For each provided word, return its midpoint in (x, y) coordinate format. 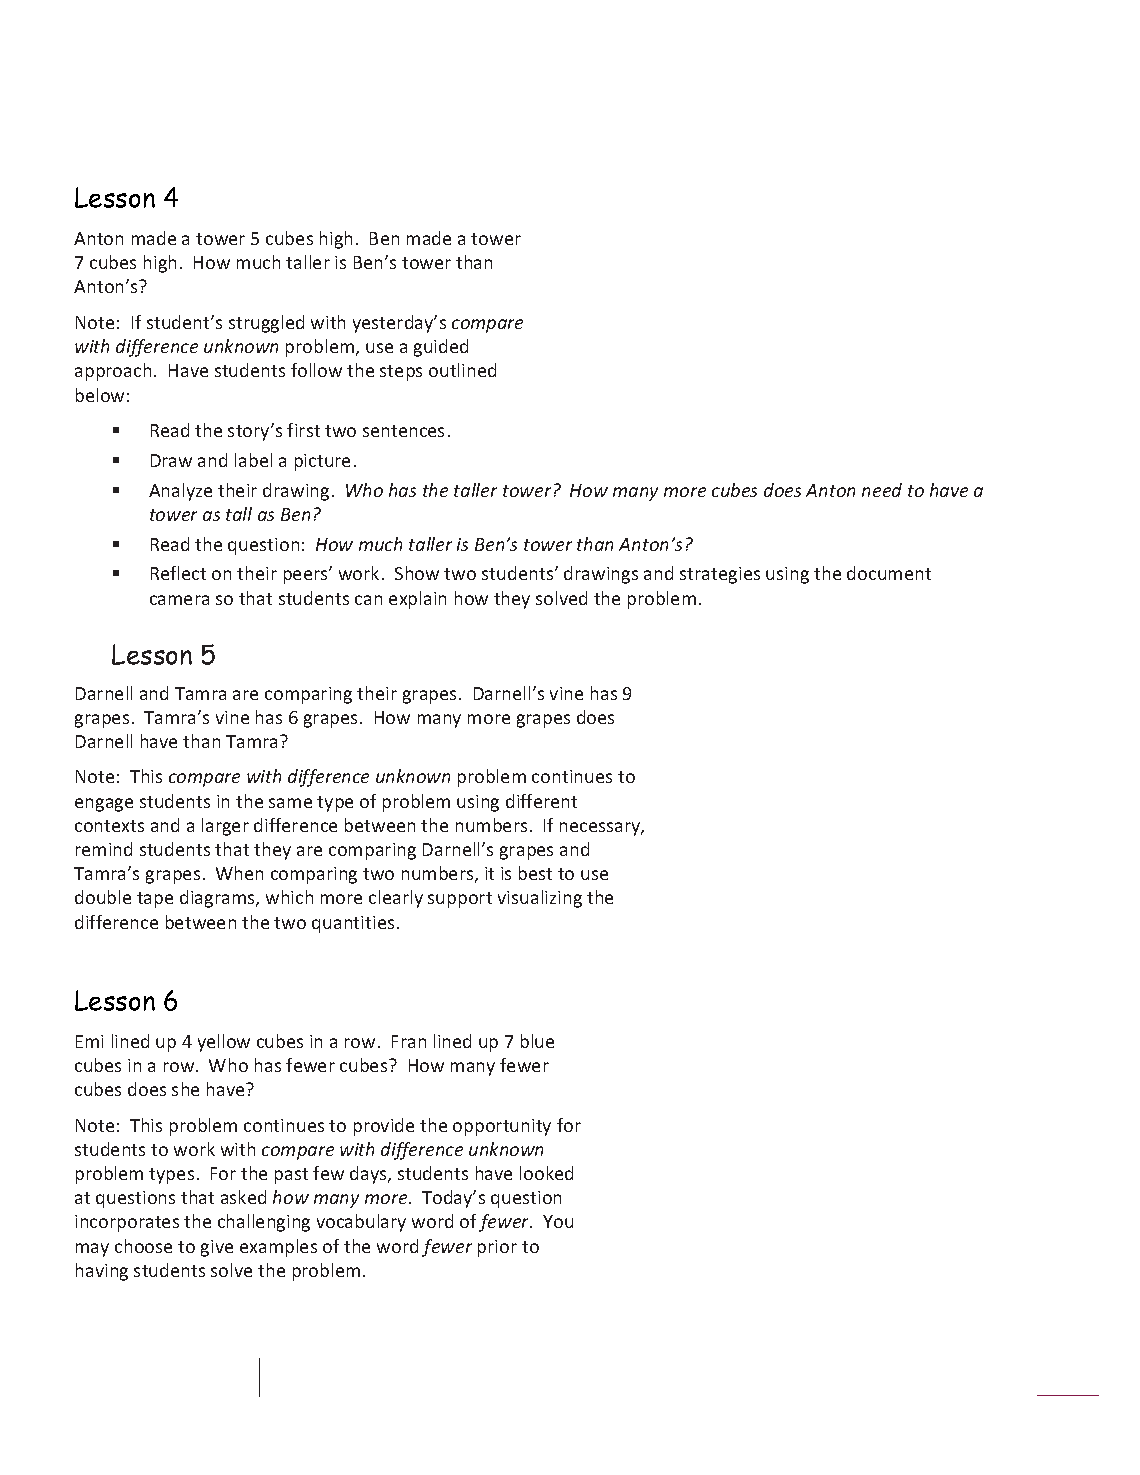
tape (155, 900)
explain (417, 600)
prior (497, 1248)
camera (179, 600)
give (217, 1248)
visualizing (540, 899)
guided (441, 348)
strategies (720, 575)
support (460, 900)
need (882, 490)
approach (113, 372)
